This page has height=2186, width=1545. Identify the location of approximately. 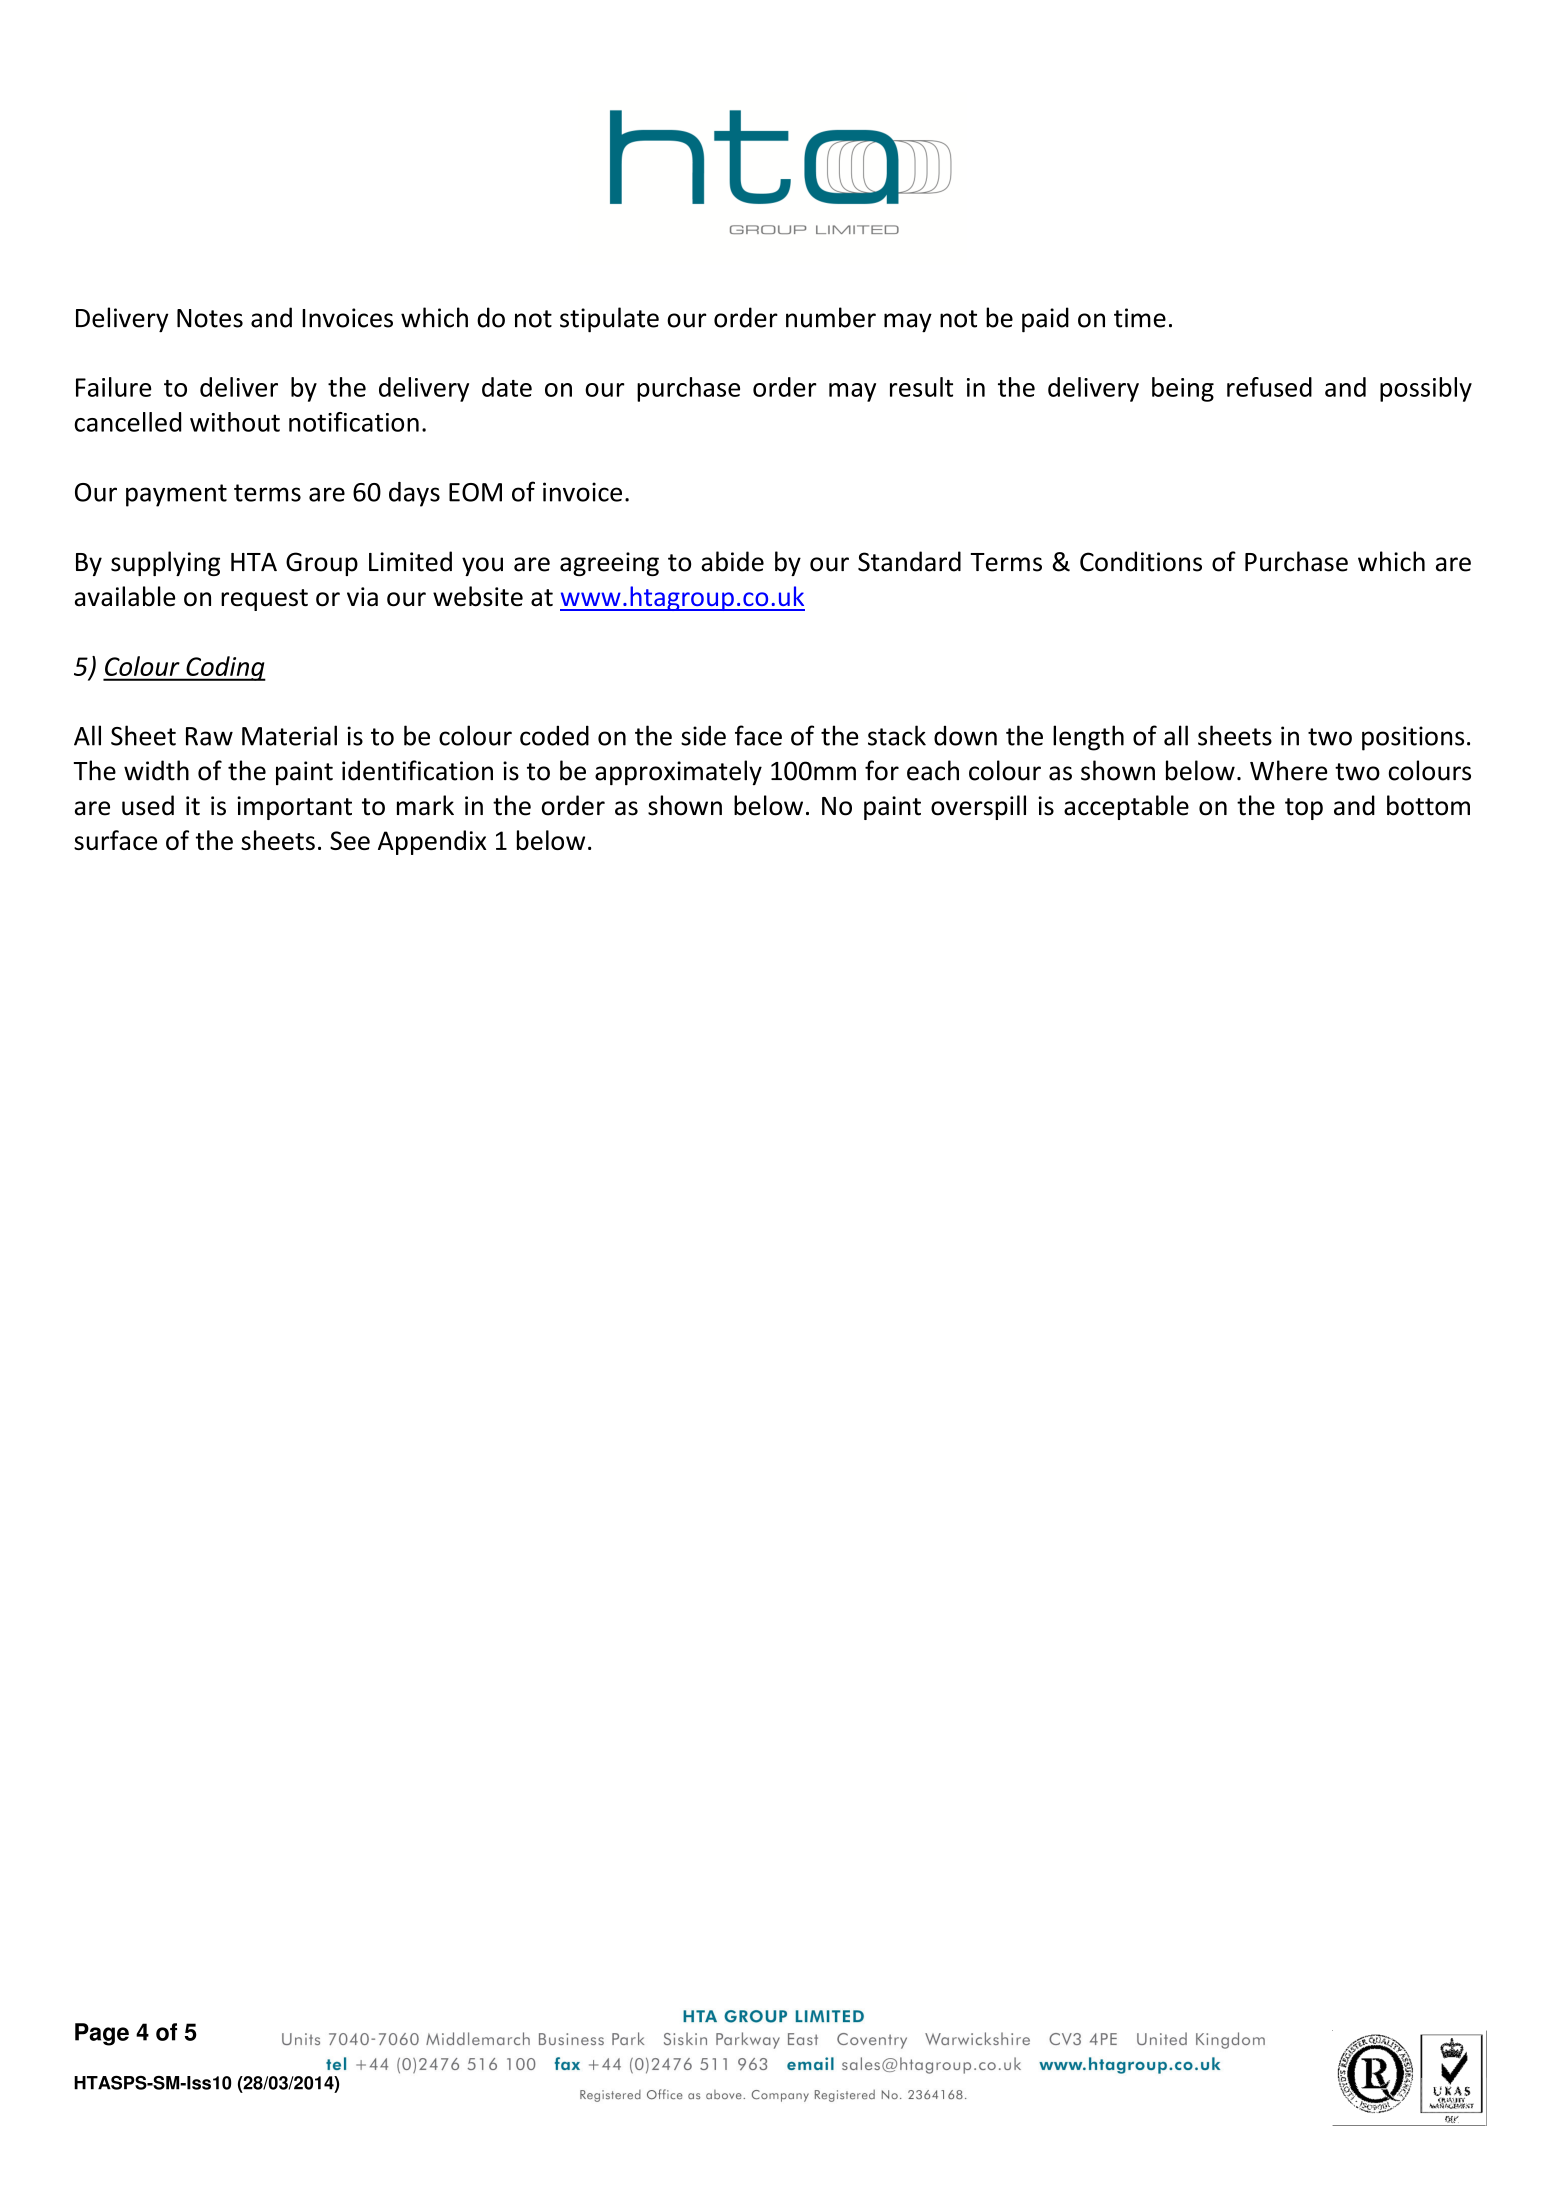
(678, 772).
